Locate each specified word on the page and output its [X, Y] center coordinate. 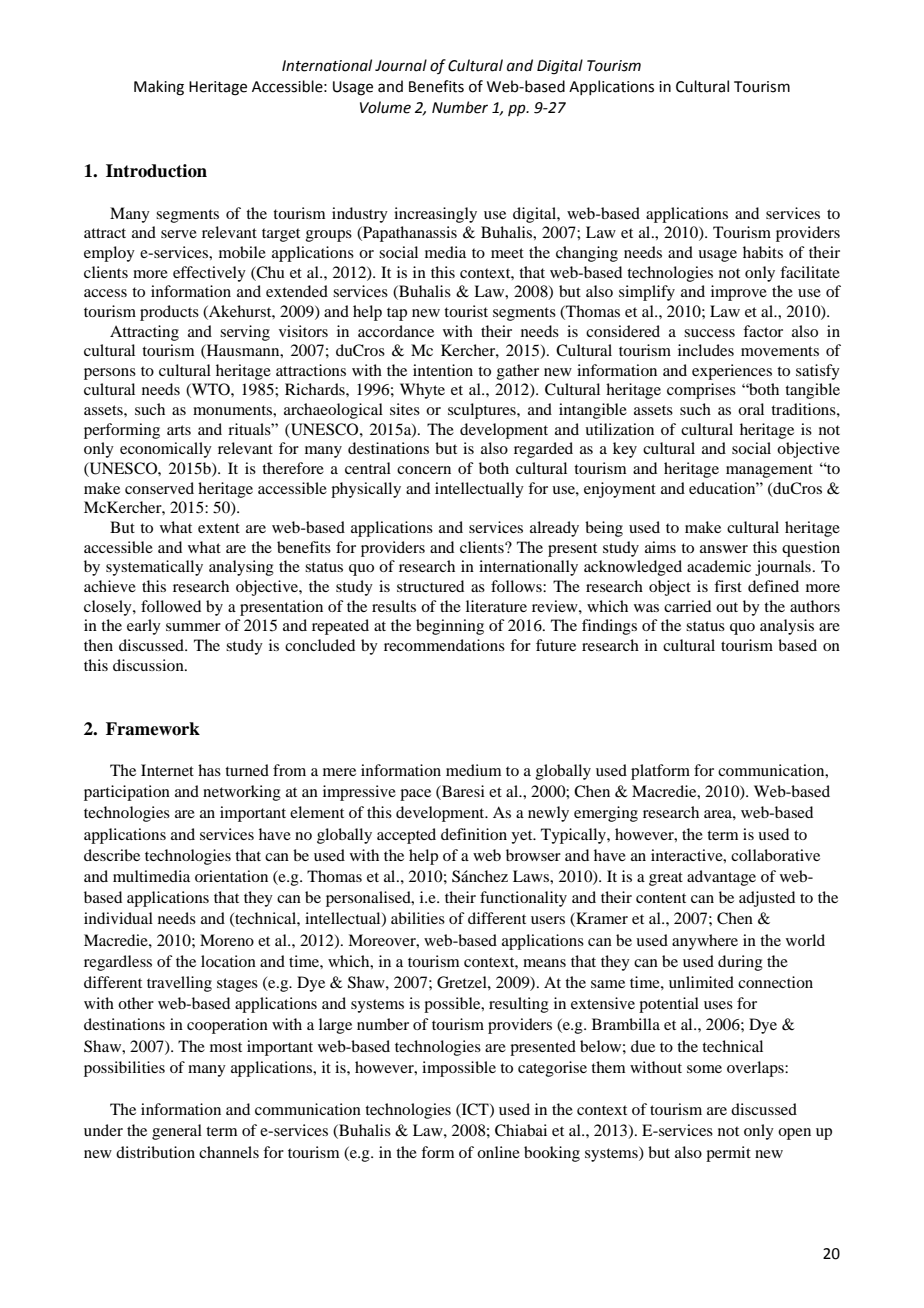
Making [159, 88]
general [177, 1132]
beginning [450, 627]
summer [193, 627]
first [728, 586]
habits [763, 252]
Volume [385, 107]
